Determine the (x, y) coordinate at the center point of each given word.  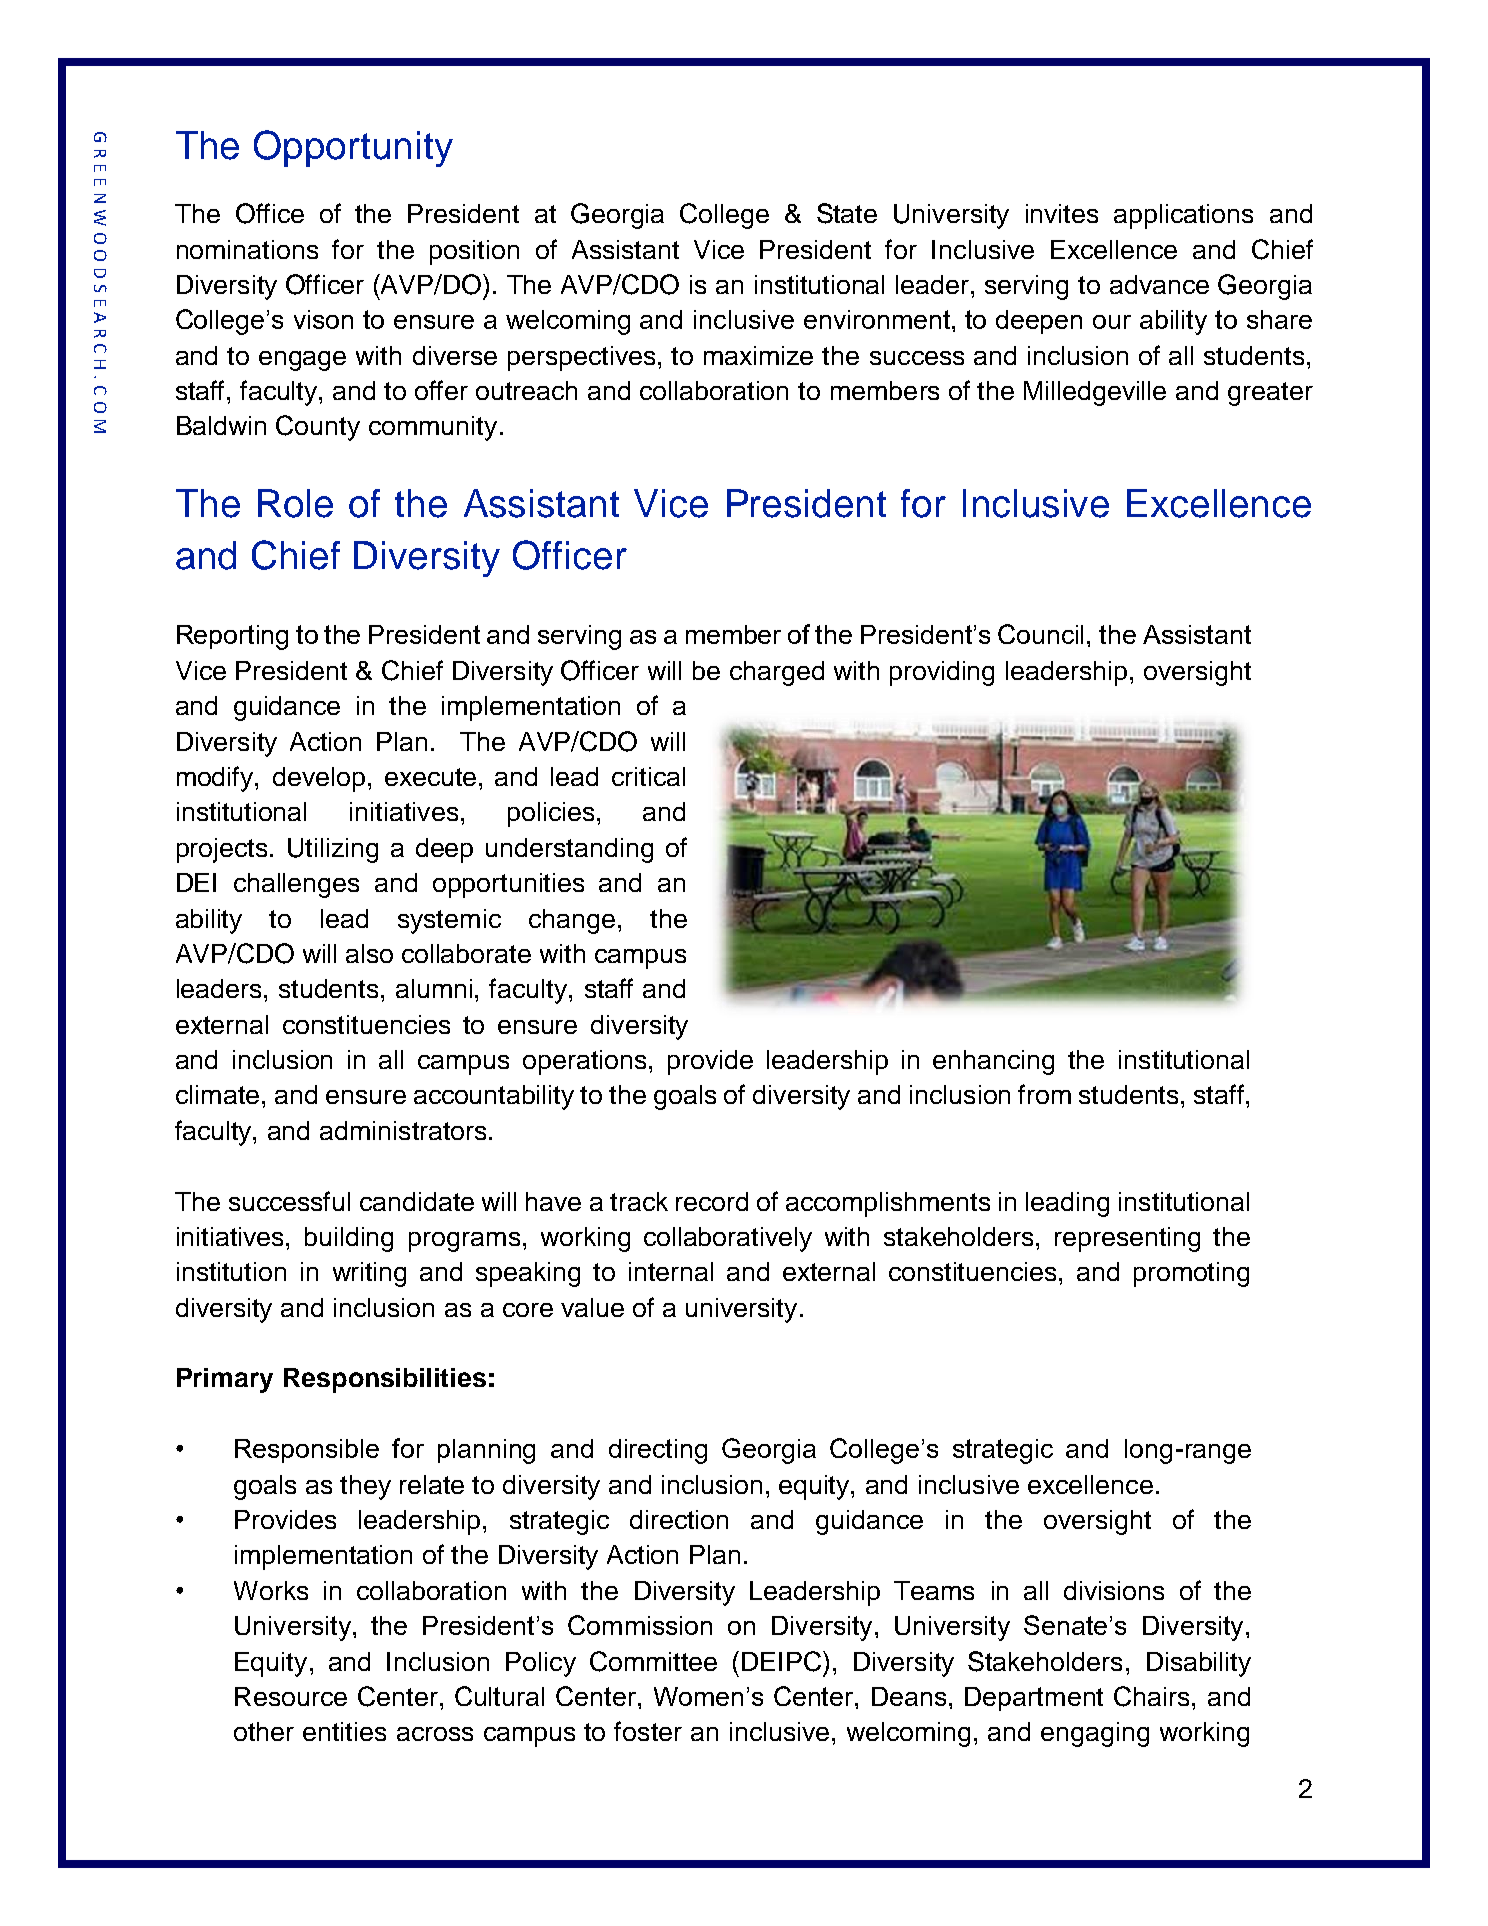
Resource (291, 1696)
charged (777, 673)
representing (1127, 1239)
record (712, 1201)
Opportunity (353, 148)
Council (1040, 634)
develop (319, 779)
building (349, 1239)
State (847, 213)
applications (1183, 216)
